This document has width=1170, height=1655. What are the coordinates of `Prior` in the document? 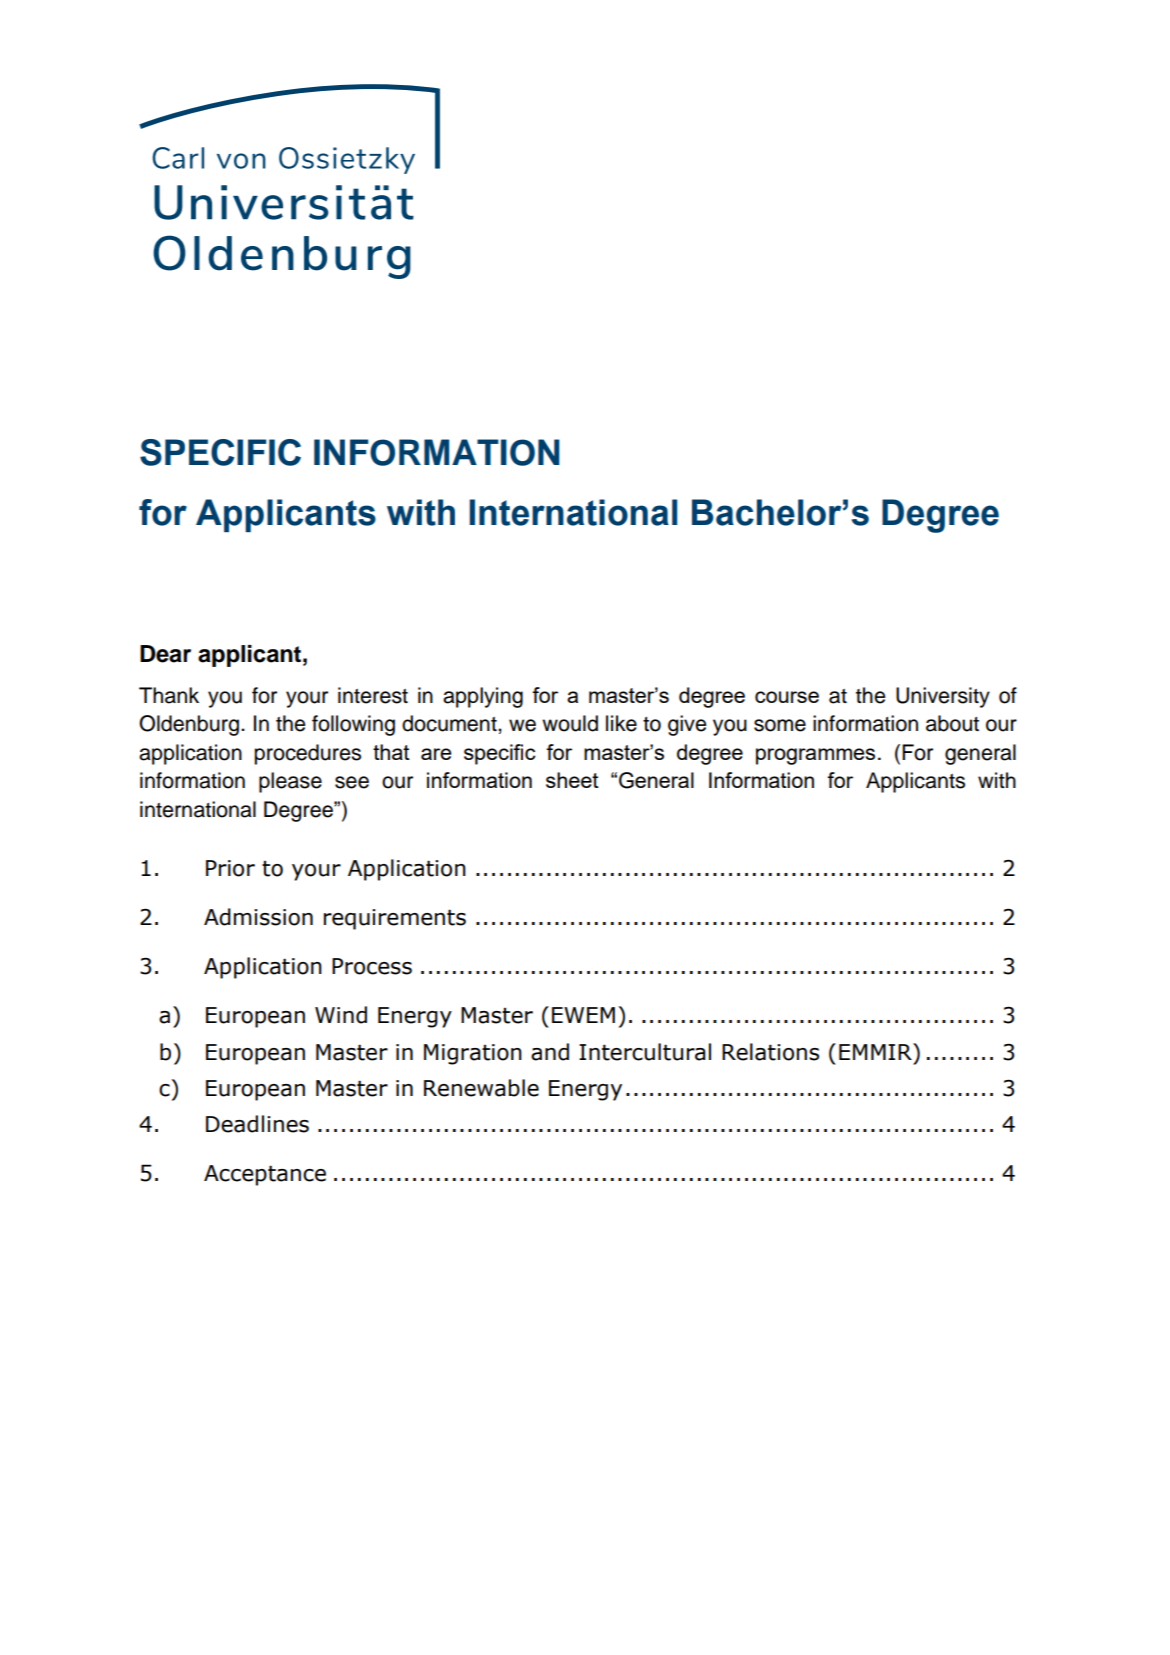 It's located at (230, 868).
